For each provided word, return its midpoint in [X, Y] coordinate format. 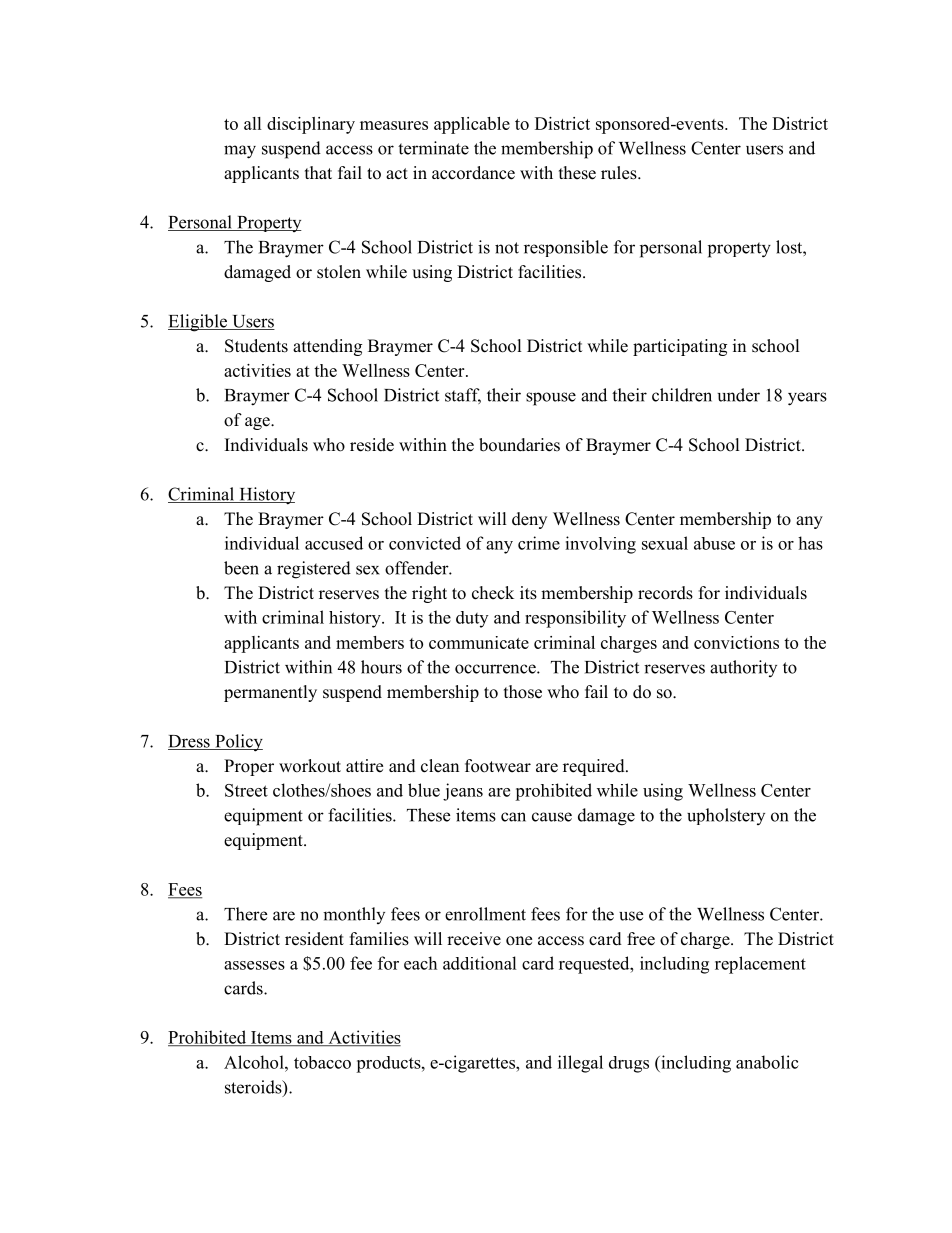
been [241, 568]
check [493, 593]
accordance [473, 173]
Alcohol [255, 1062]
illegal [580, 1064]
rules [620, 173]
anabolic [767, 1062]
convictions [736, 642]
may [240, 152]
